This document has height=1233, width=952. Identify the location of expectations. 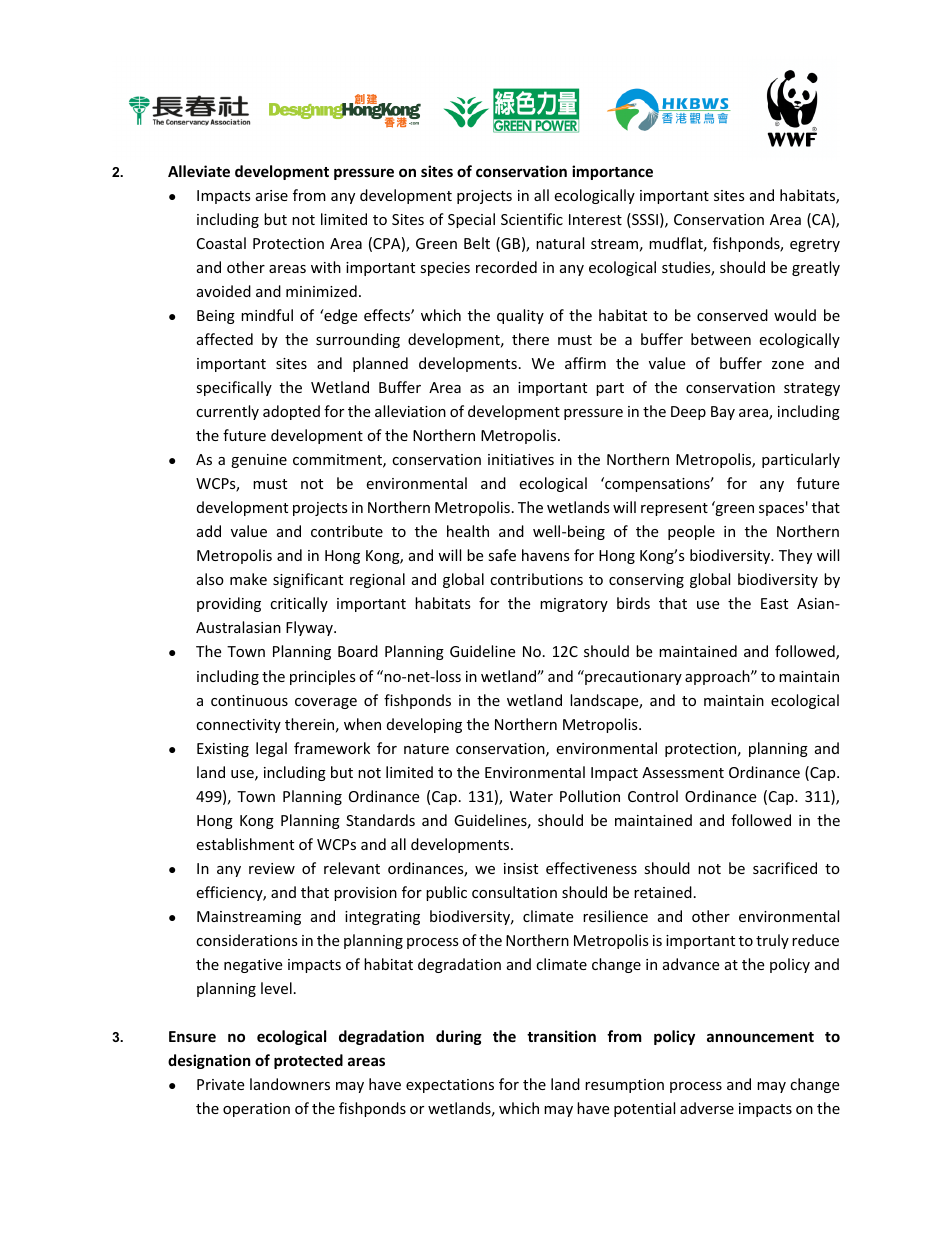
(450, 1086).
